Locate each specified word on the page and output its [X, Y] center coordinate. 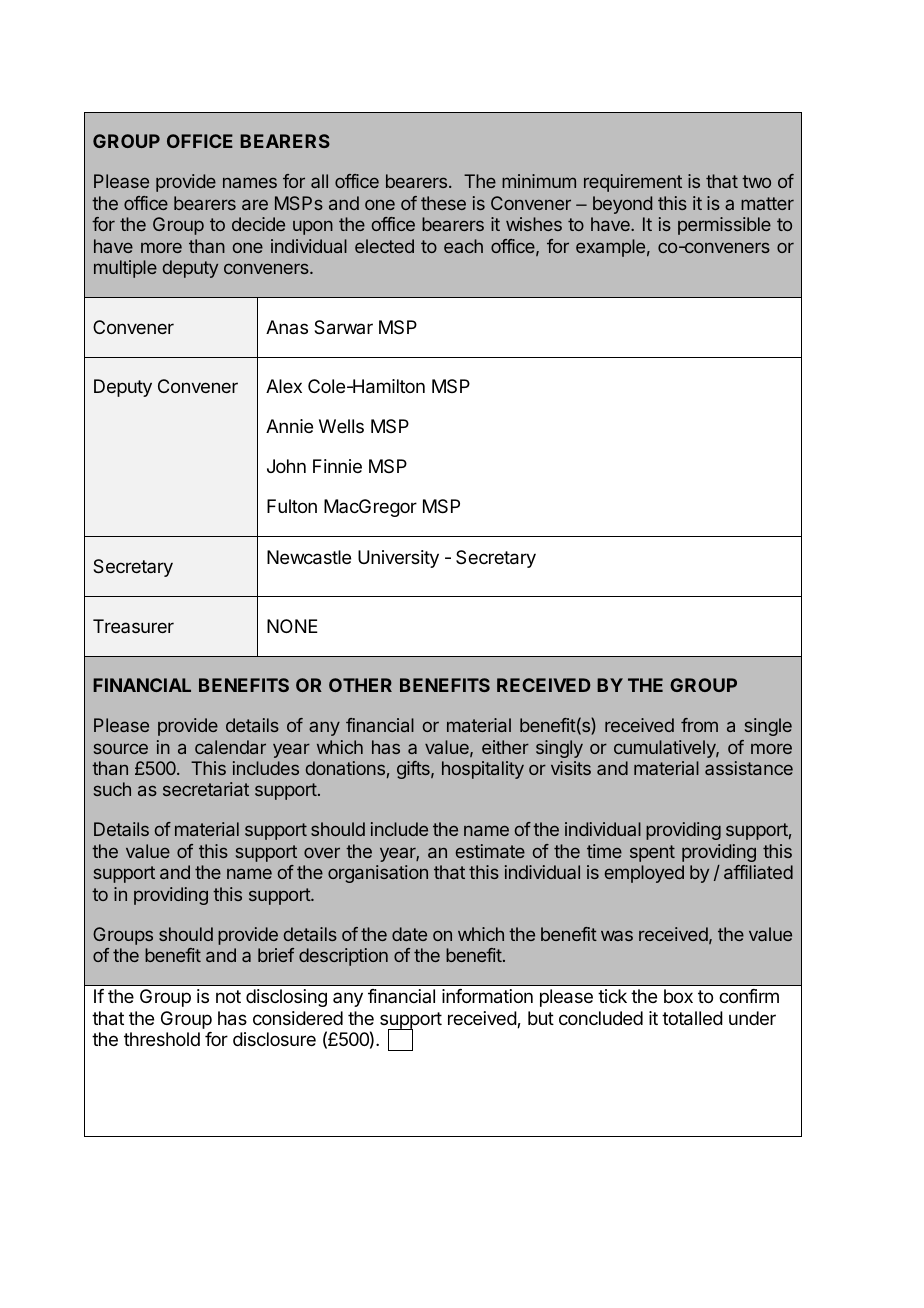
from [699, 725]
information [487, 996]
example [610, 248]
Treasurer [133, 626]
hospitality [483, 770]
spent [652, 853]
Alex [284, 386]
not [228, 996]
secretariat [206, 789]
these [443, 203]
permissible [724, 226]
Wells [341, 426]
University [398, 559]
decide [258, 224]
